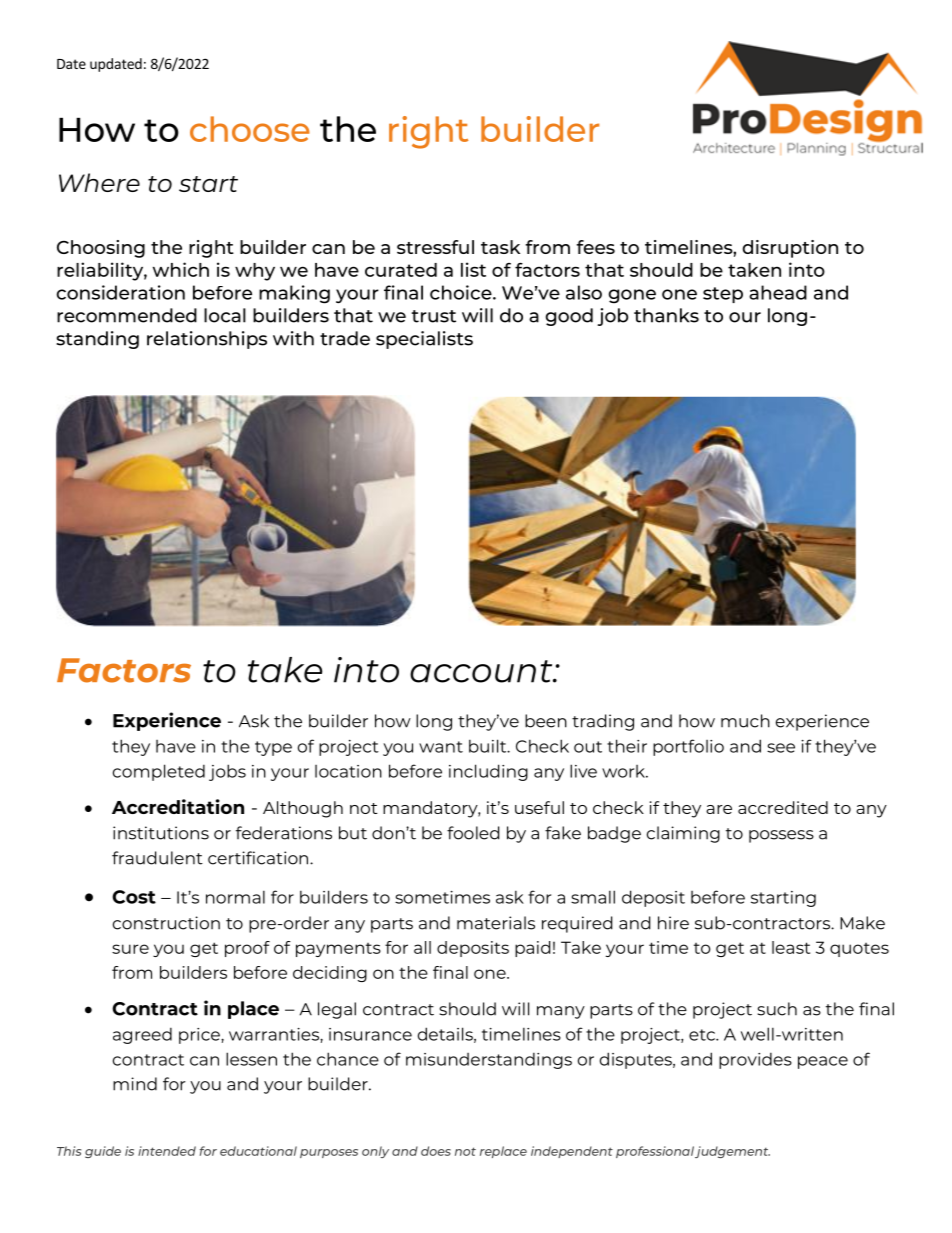 The height and width of the screenshot is (1233, 952). Describe the element at coordinates (778, 292) in the screenshot. I see `ahead` at that location.
